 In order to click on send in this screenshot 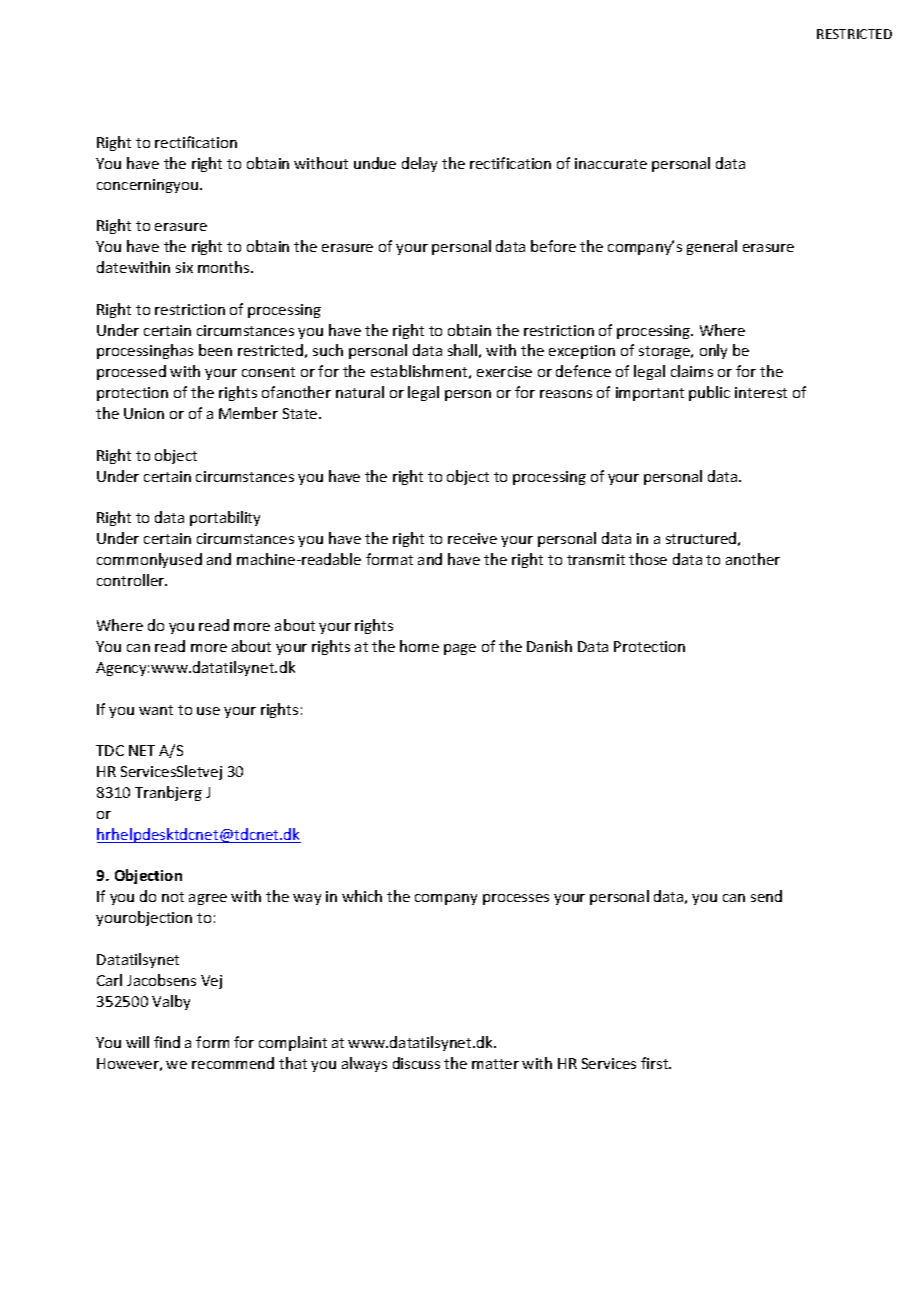, I will do `click(766, 896)`.
